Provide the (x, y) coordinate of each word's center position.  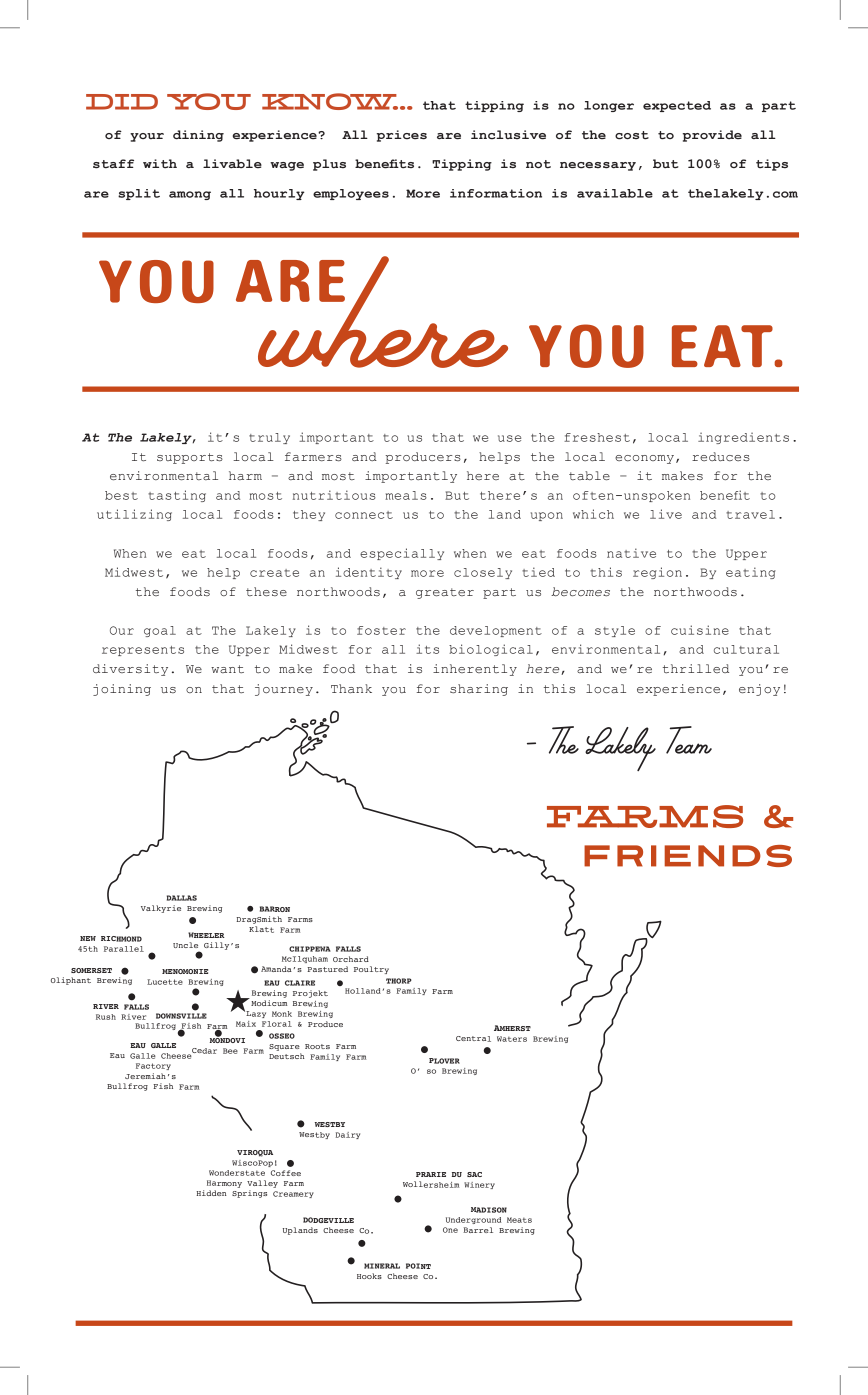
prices (402, 136)
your (147, 137)
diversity (130, 670)
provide (712, 136)
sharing (479, 690)
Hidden (211, 1193)
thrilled (696, 668)
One (450, 1230)
